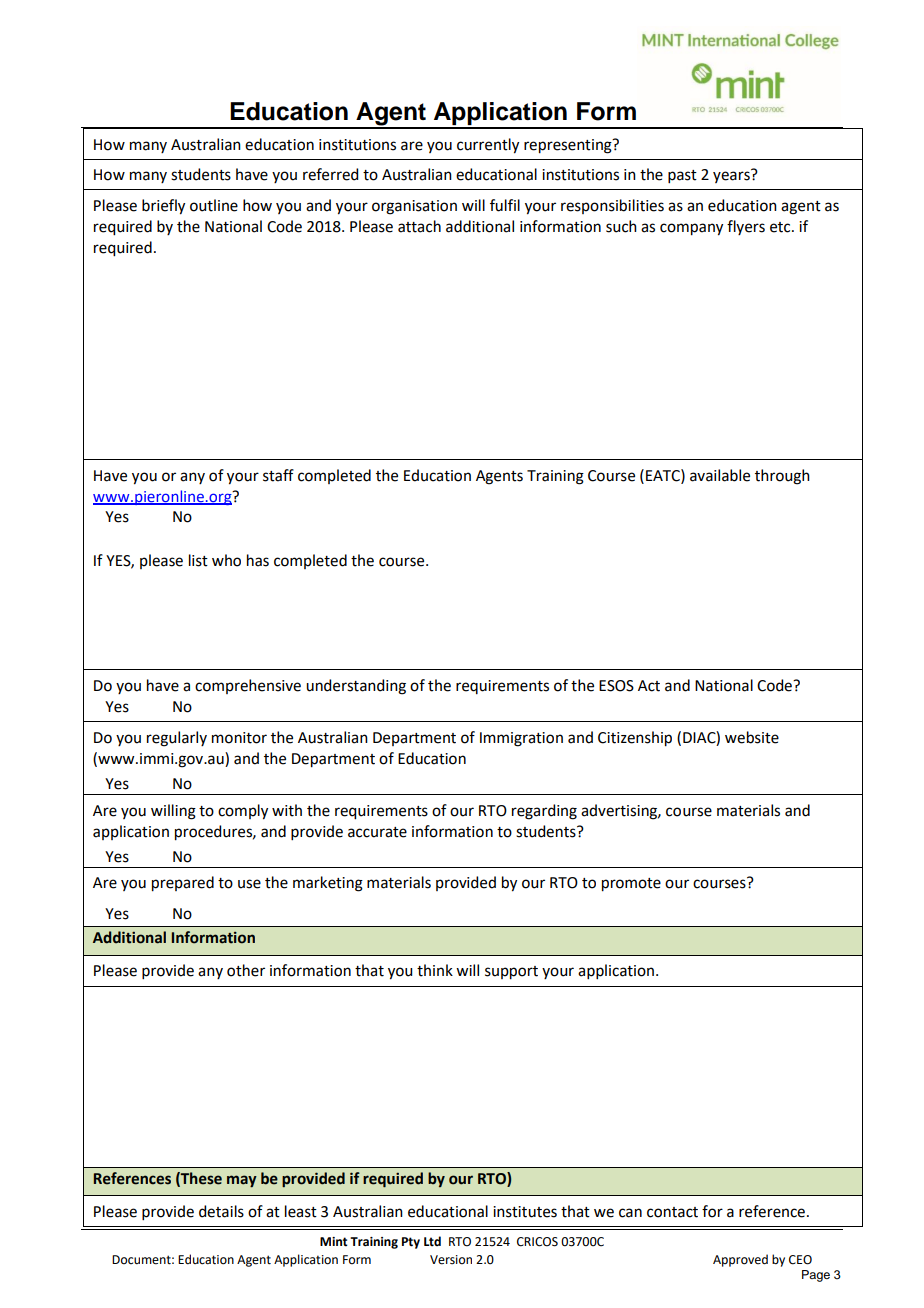 This screenshot has height=1308, width=924. Describe the element at coordinates (505, 205) in the screenshot. I see `fulfil` at that location.
